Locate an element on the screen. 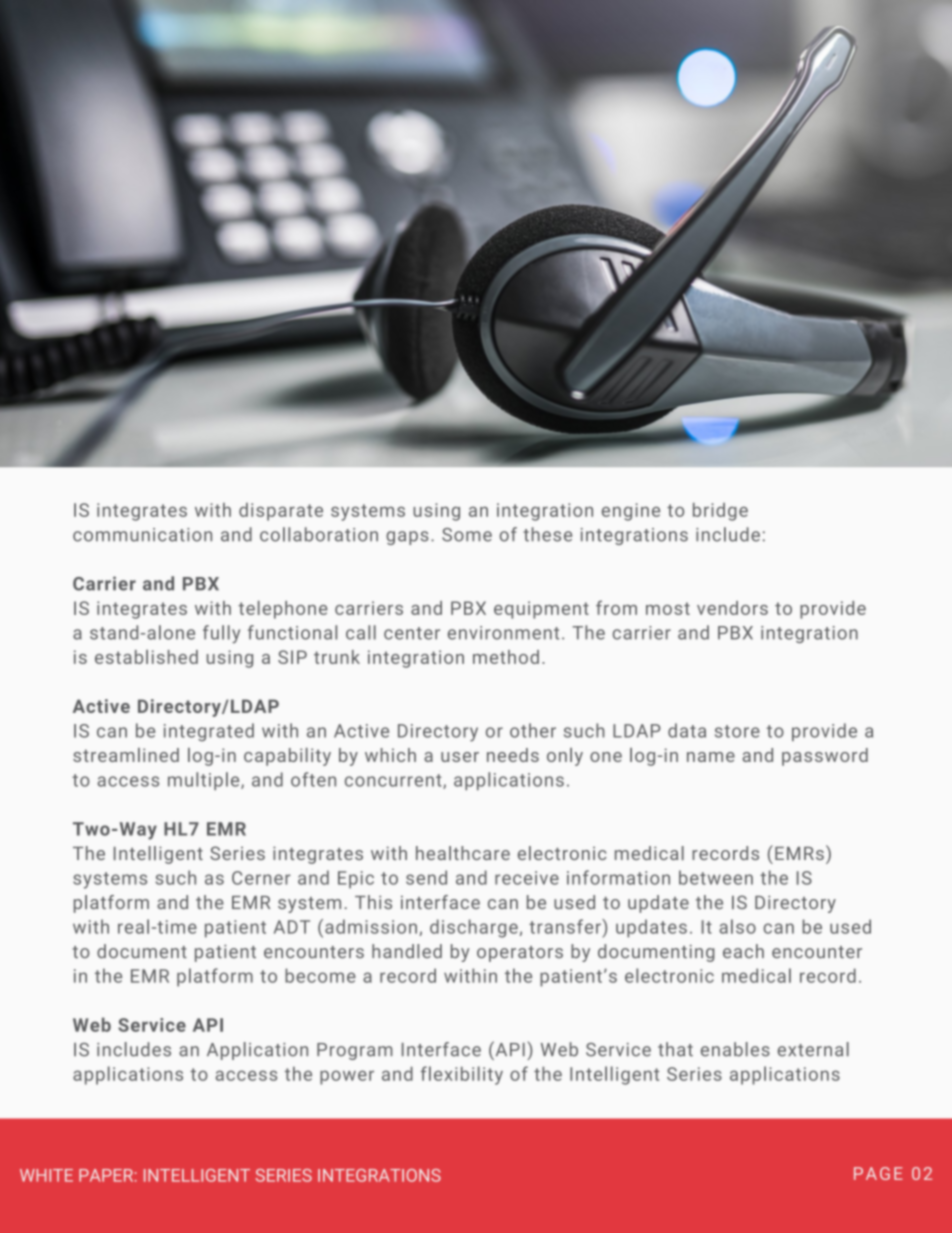  bridge is located at coordinates (720, 512).
